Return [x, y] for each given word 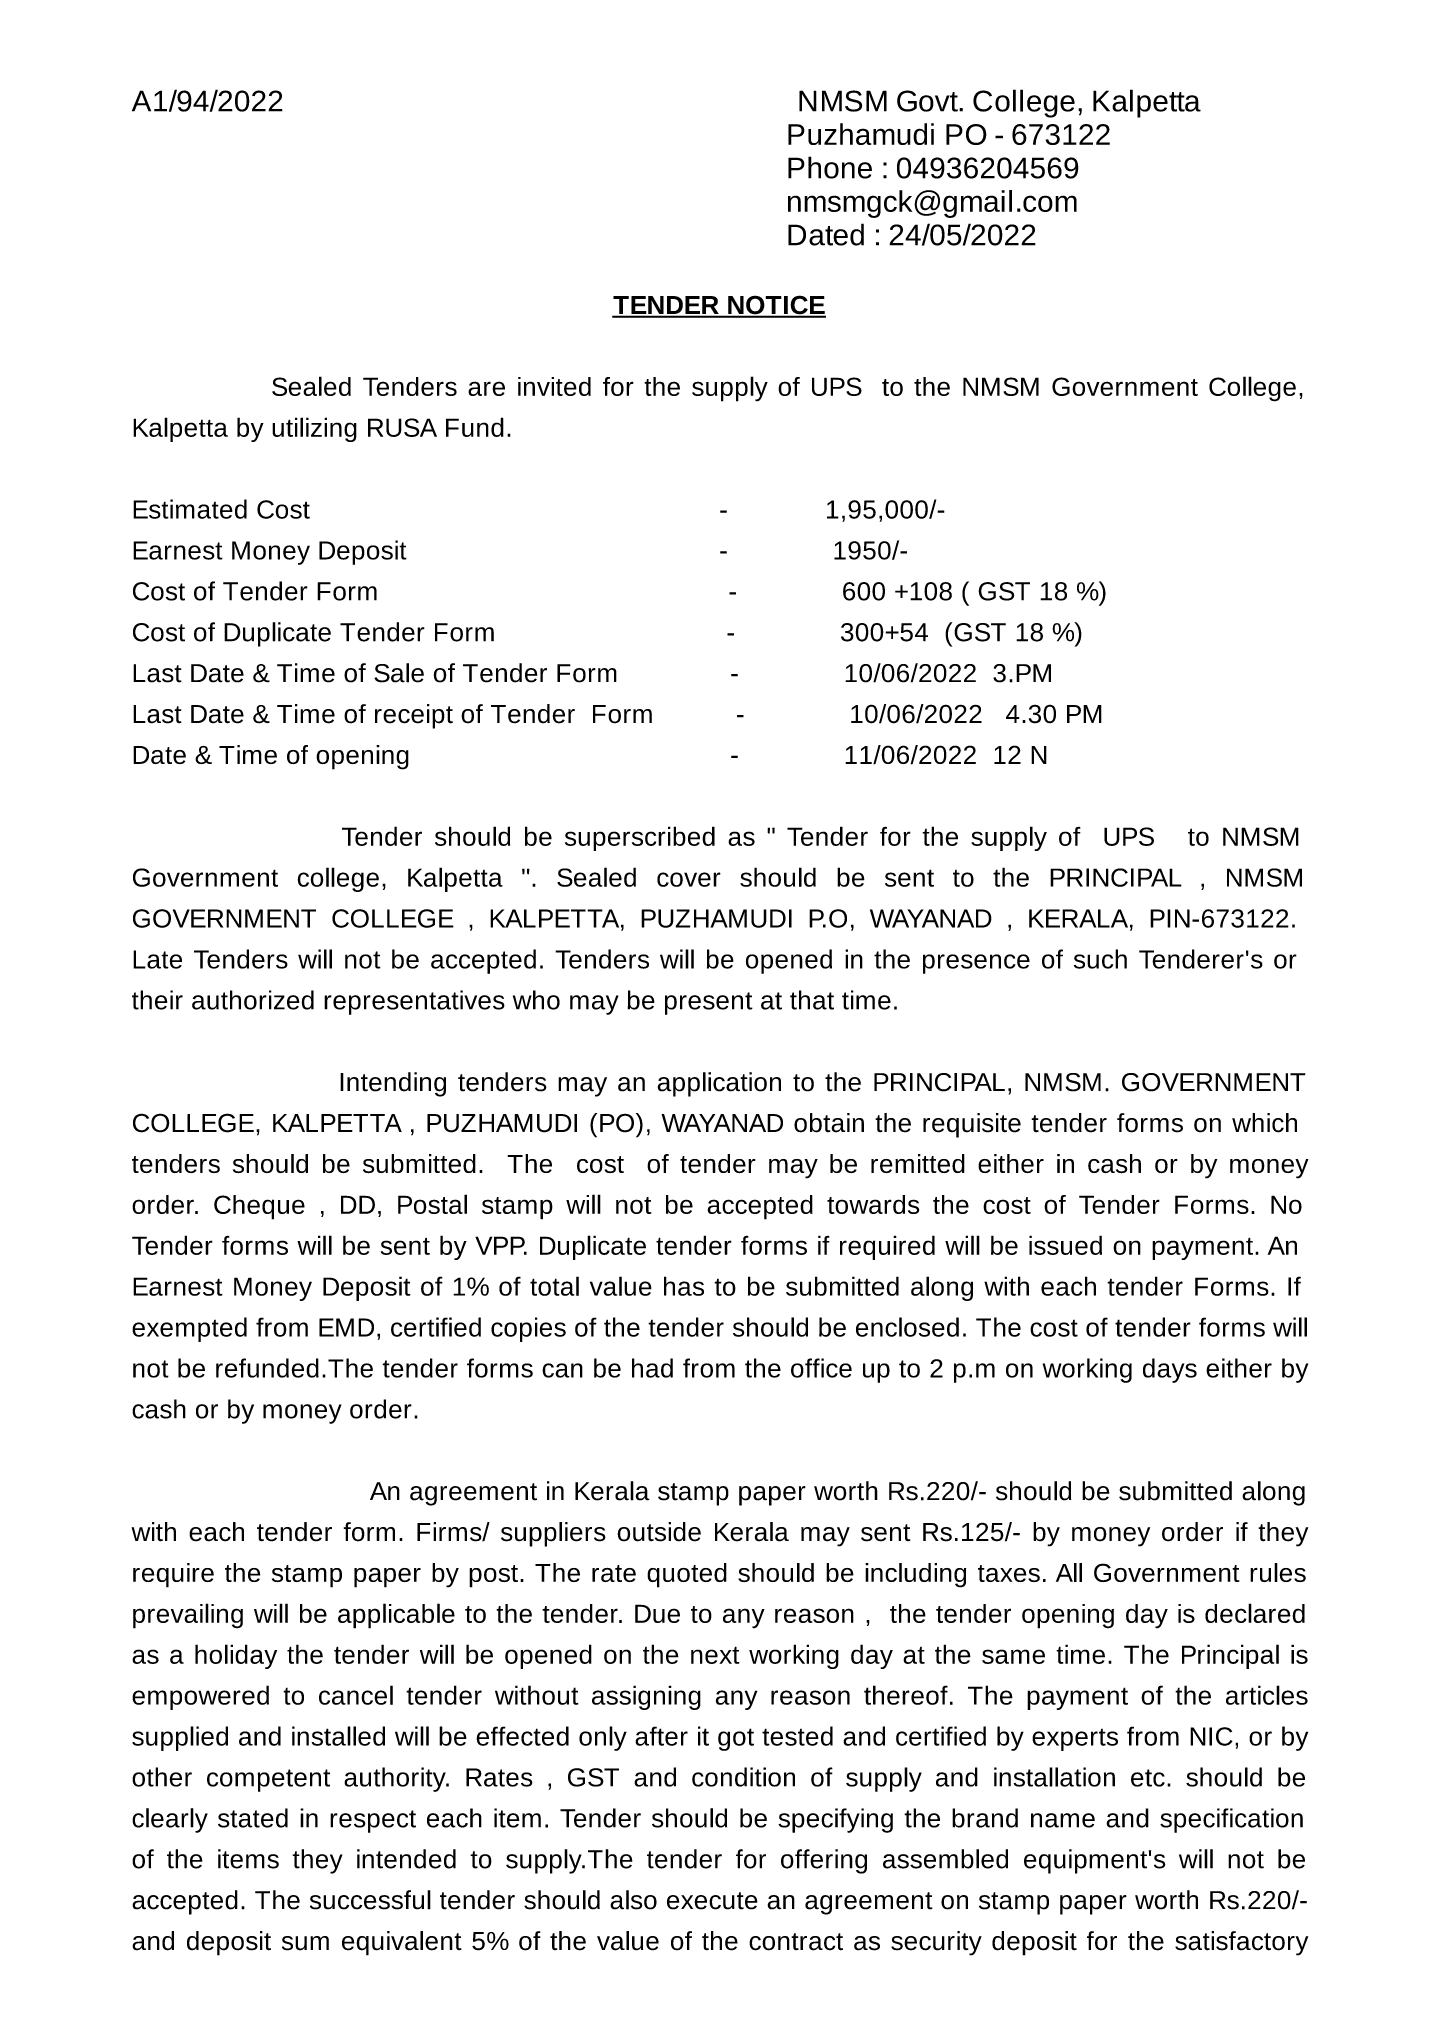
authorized [253, 1000]
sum [305, 1943]
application [719, 1084]
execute [712, 1901]
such [1100, 959]
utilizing [314, 429]
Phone [830, 167]
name [1063, 1820]
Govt [928, 101]
